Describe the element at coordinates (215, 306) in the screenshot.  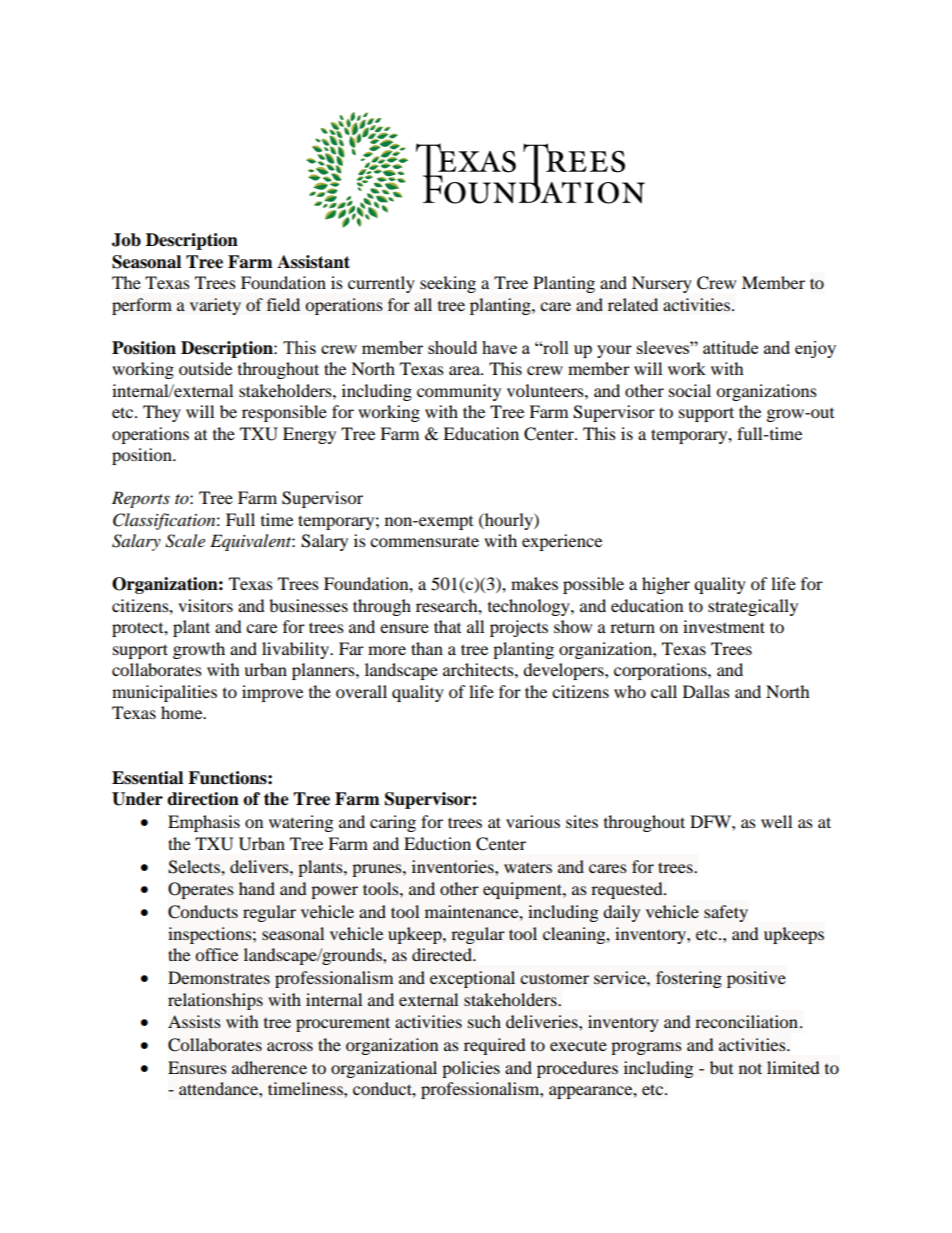
I see `variety` at that location.
